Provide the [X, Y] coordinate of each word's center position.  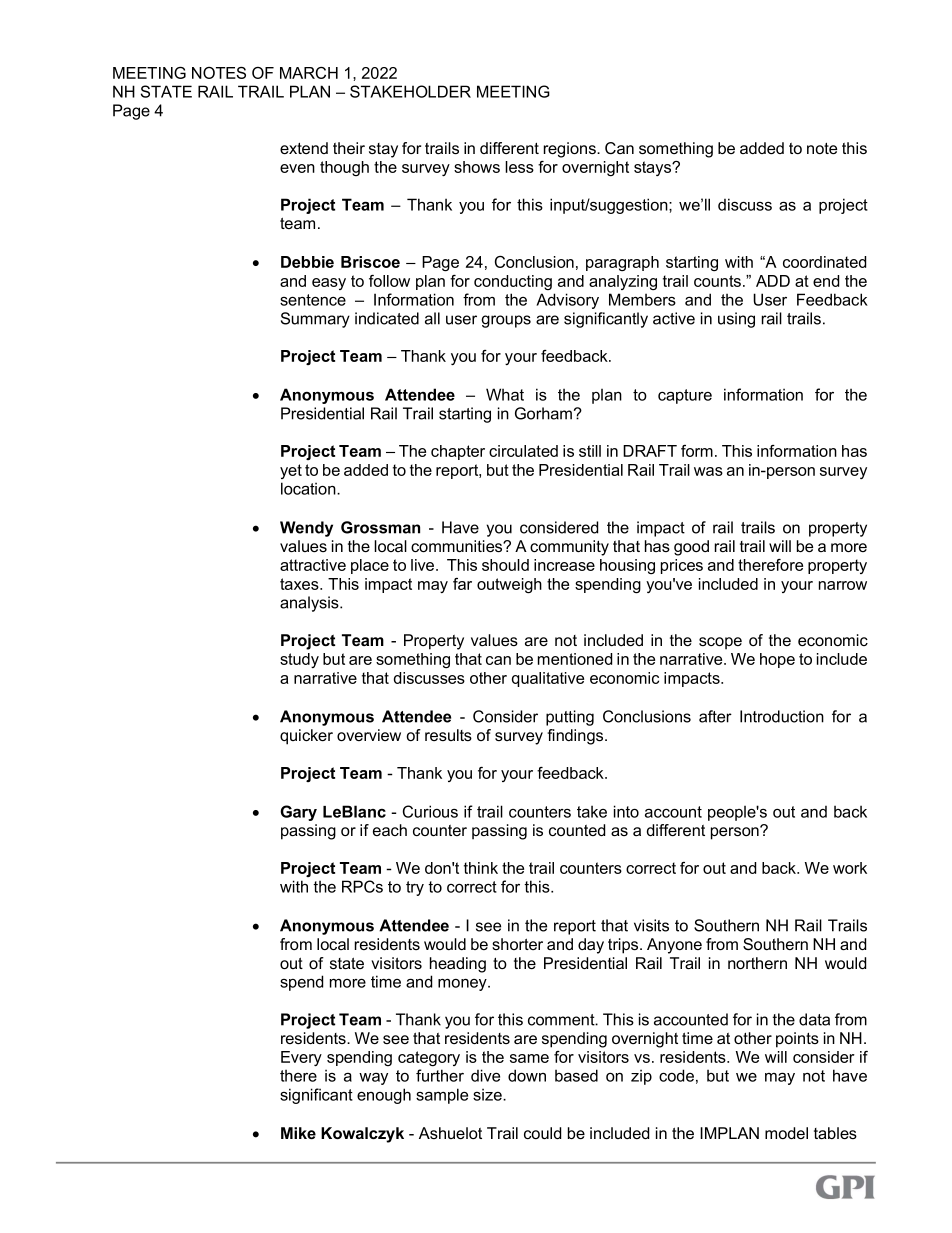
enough [384, 1096]
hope [777, 660]
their [349, 148]
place [370, 566]
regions [571, 150]
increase [564, 565]
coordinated [824, 262]
